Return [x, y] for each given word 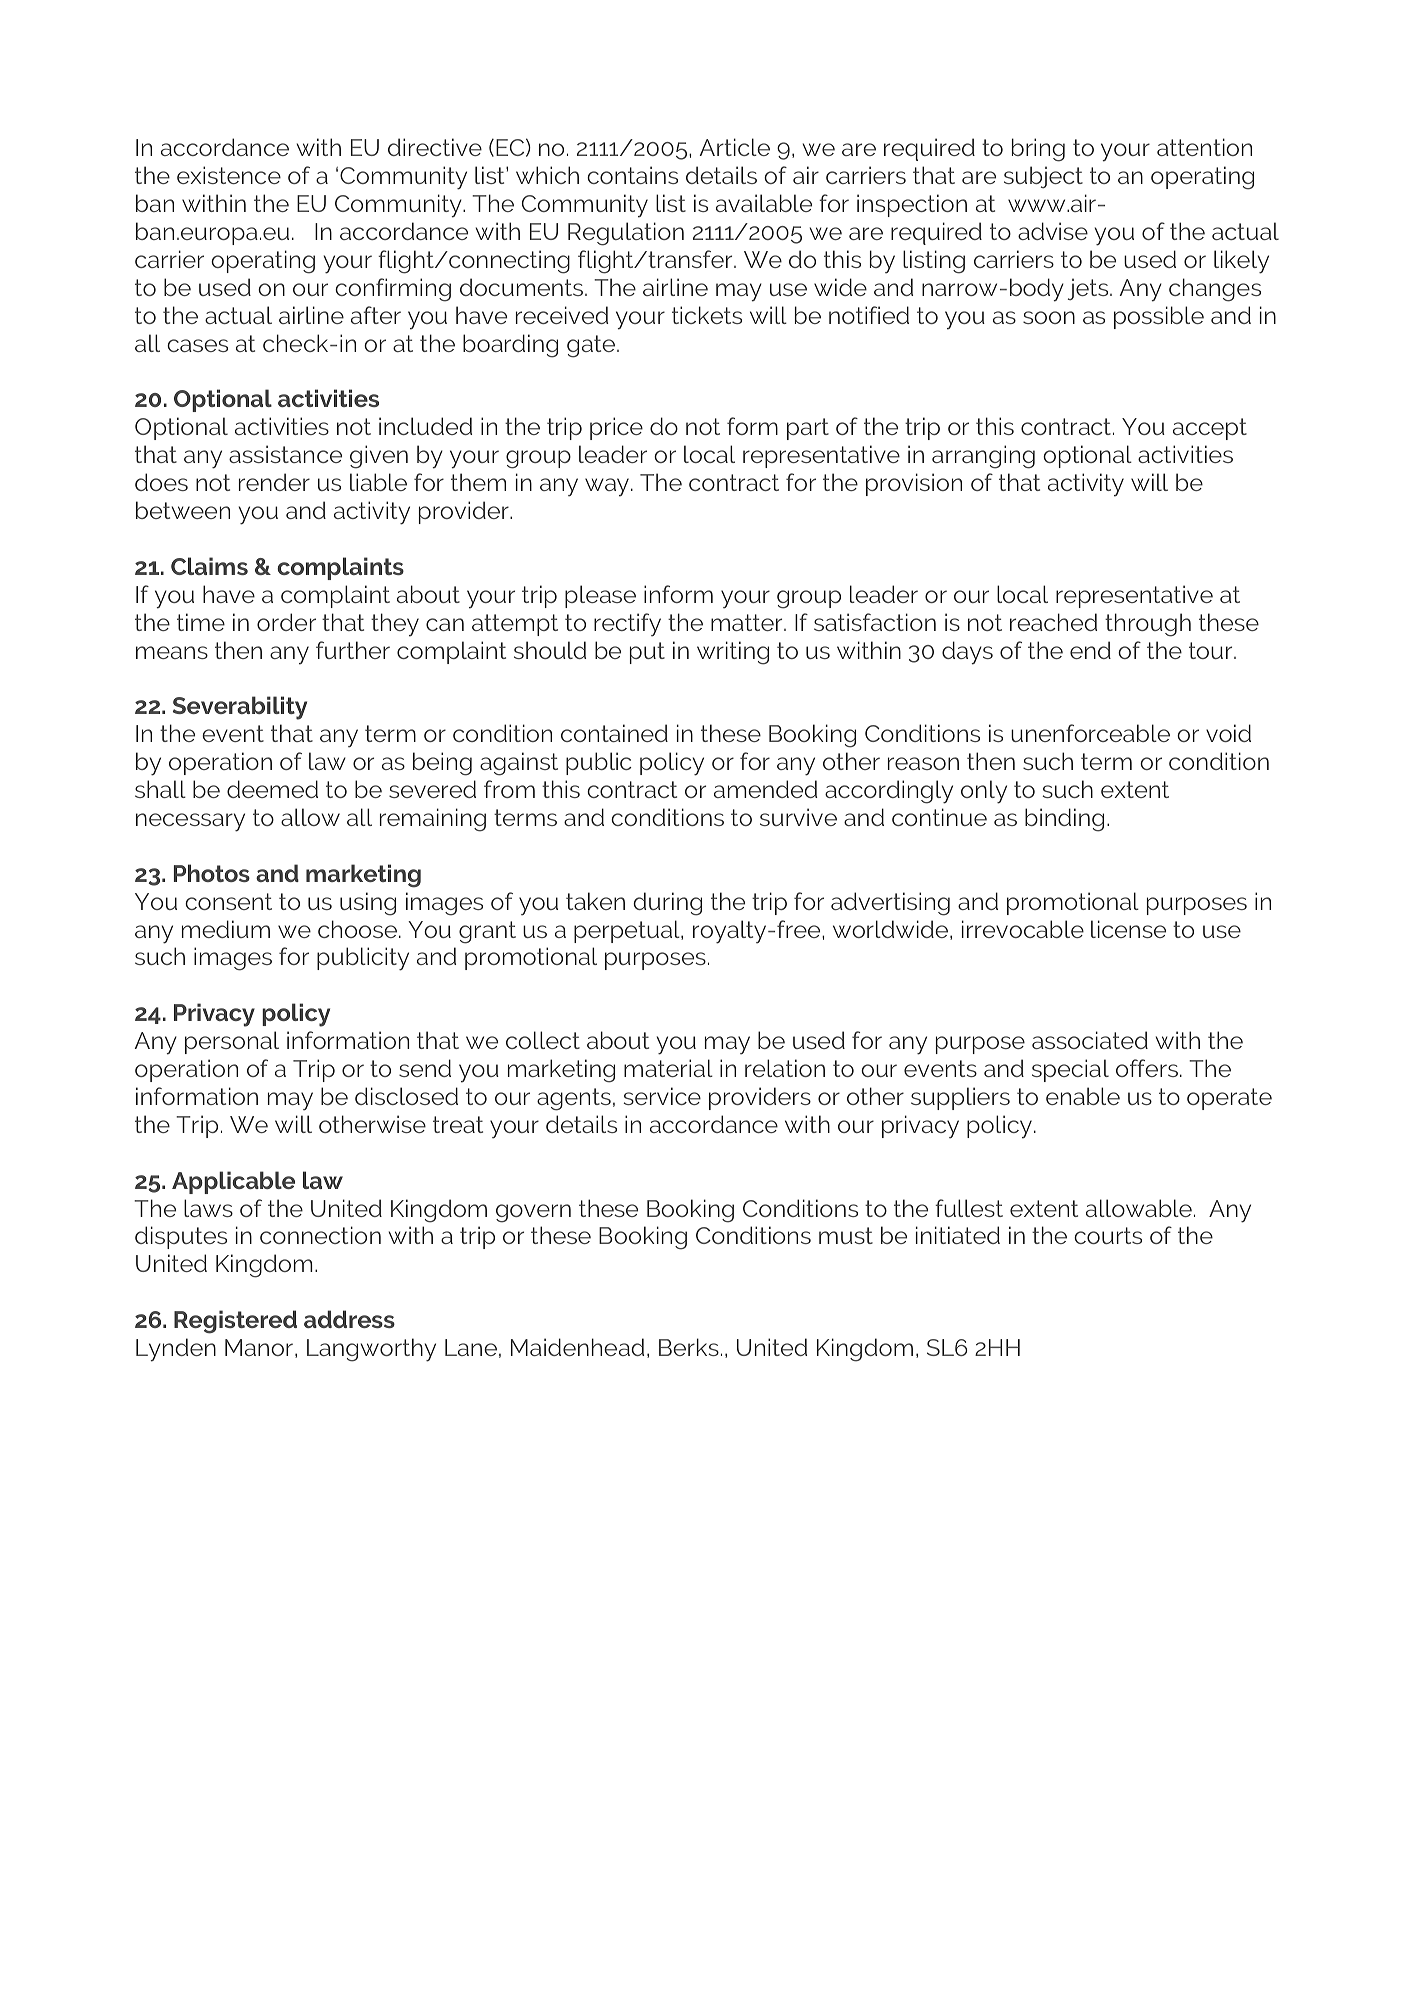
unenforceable [1090, 733]
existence [229, 175]
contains [632, 175]
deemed [272, 789]
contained [614, 733]
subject [1043, 177]
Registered [235, 1322]
